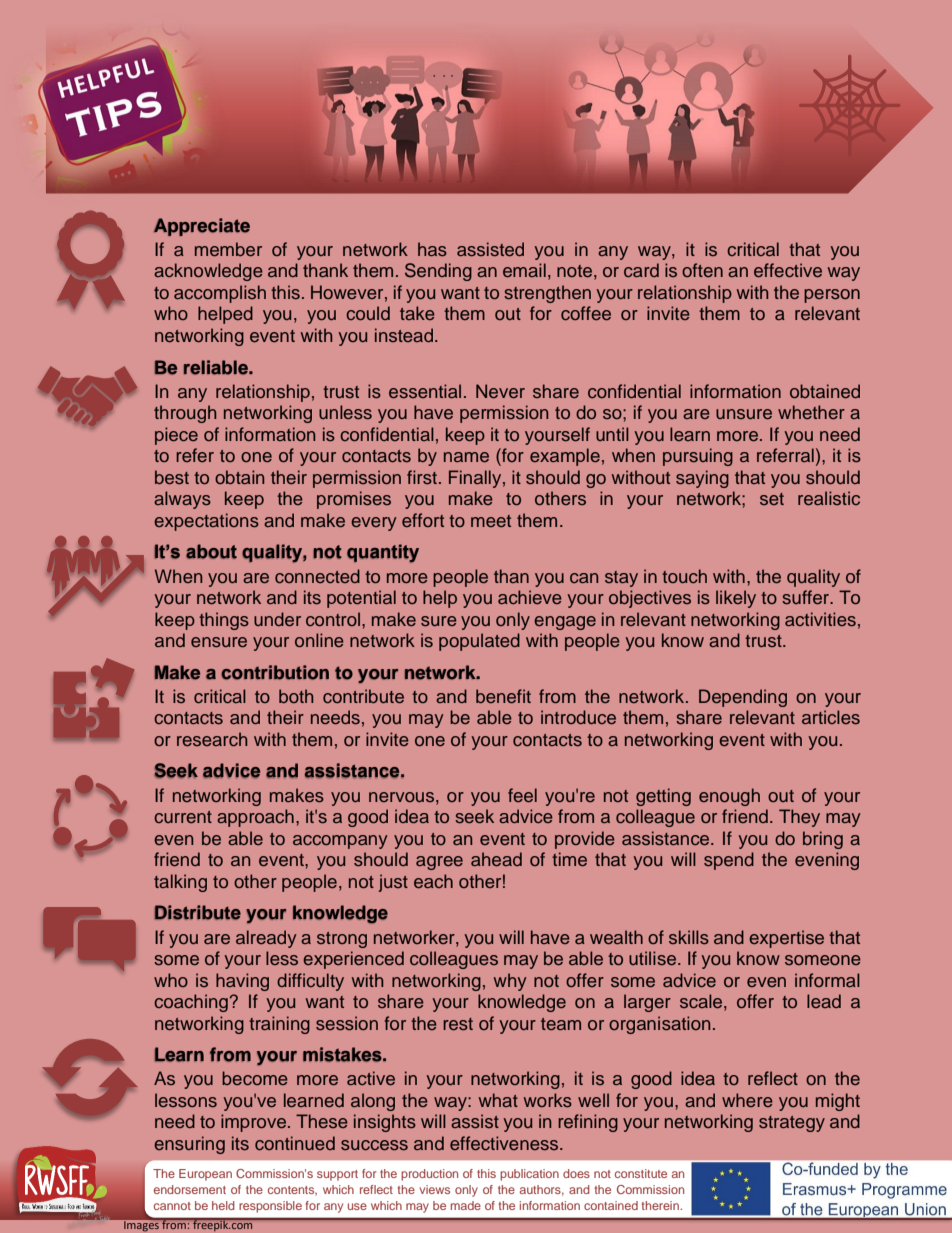 This screenshot has height=1233, width=952. What do you see at coordinates (491, 521) in the screenshot?
I see `meet` at bounding box center [491, 521].
